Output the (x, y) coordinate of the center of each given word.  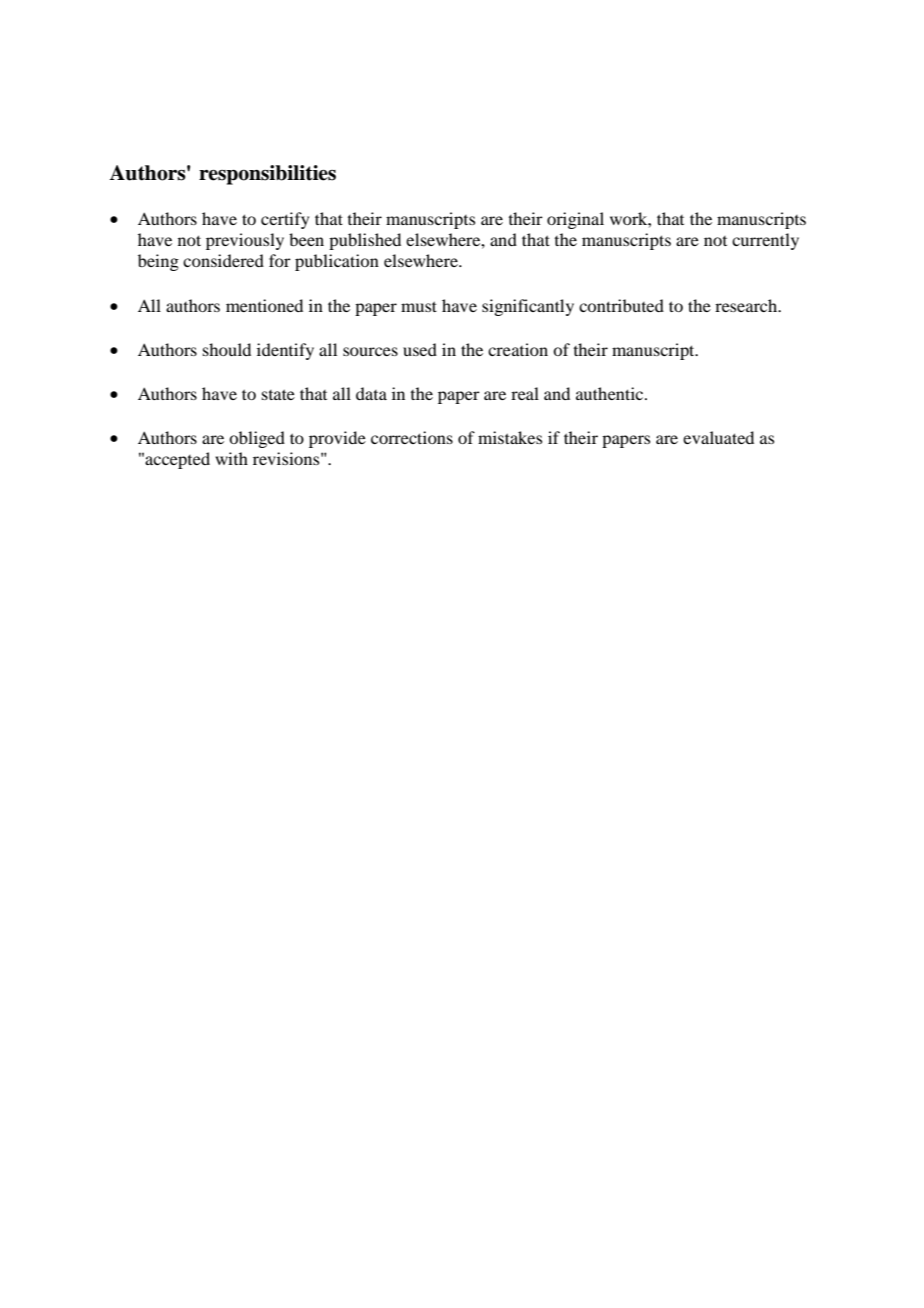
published (365, 241)
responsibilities (267, 175)
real (525, 393)
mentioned (264, 305)
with (231, 458)
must (419, 306)
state (278, 394)
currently (765, 241)
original (575, 220)
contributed (621, 305)
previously (245, 241)
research (747, 305)
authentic (611, 393)
